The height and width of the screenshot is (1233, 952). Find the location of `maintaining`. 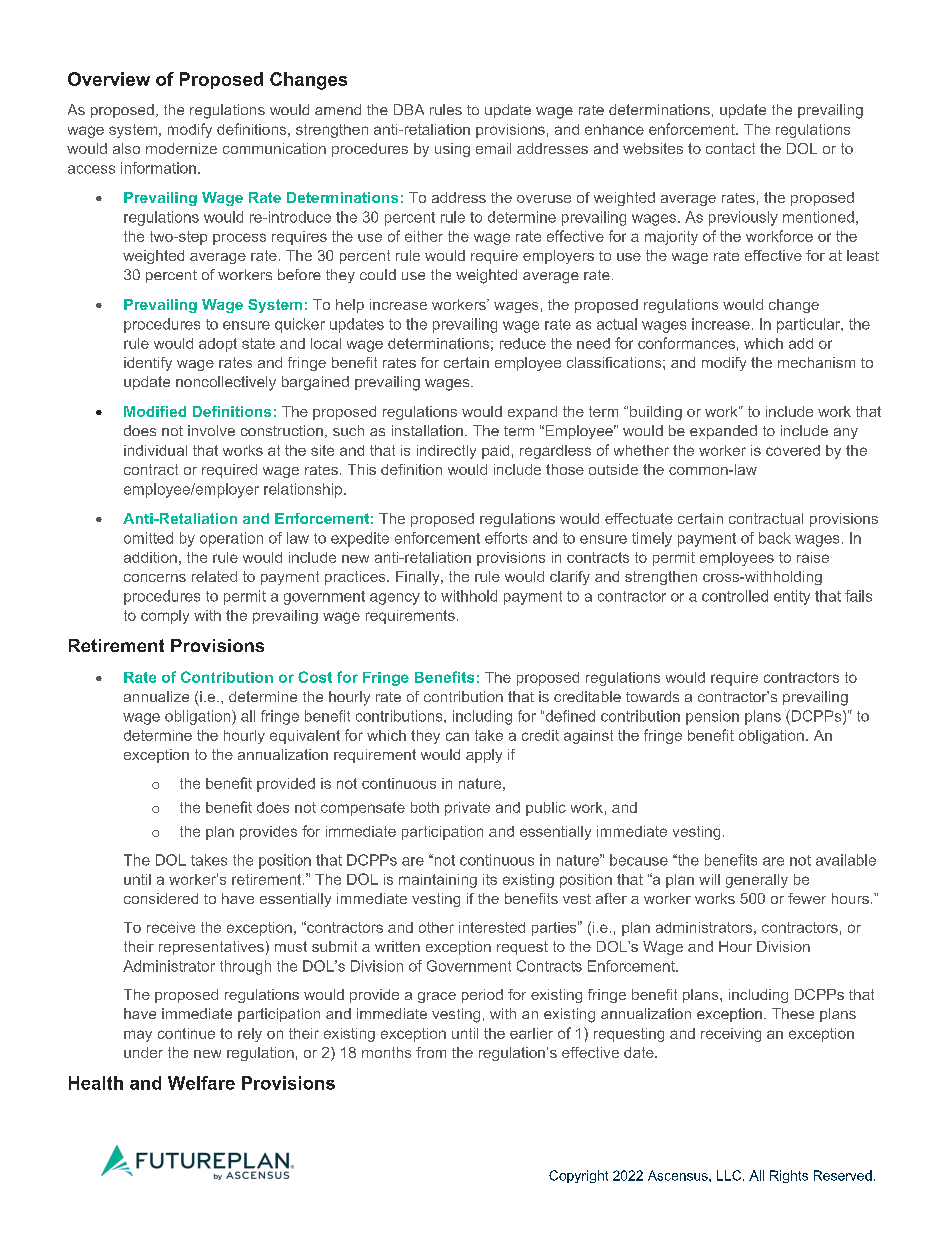

maintaining is located at coordinates (438, 881).
